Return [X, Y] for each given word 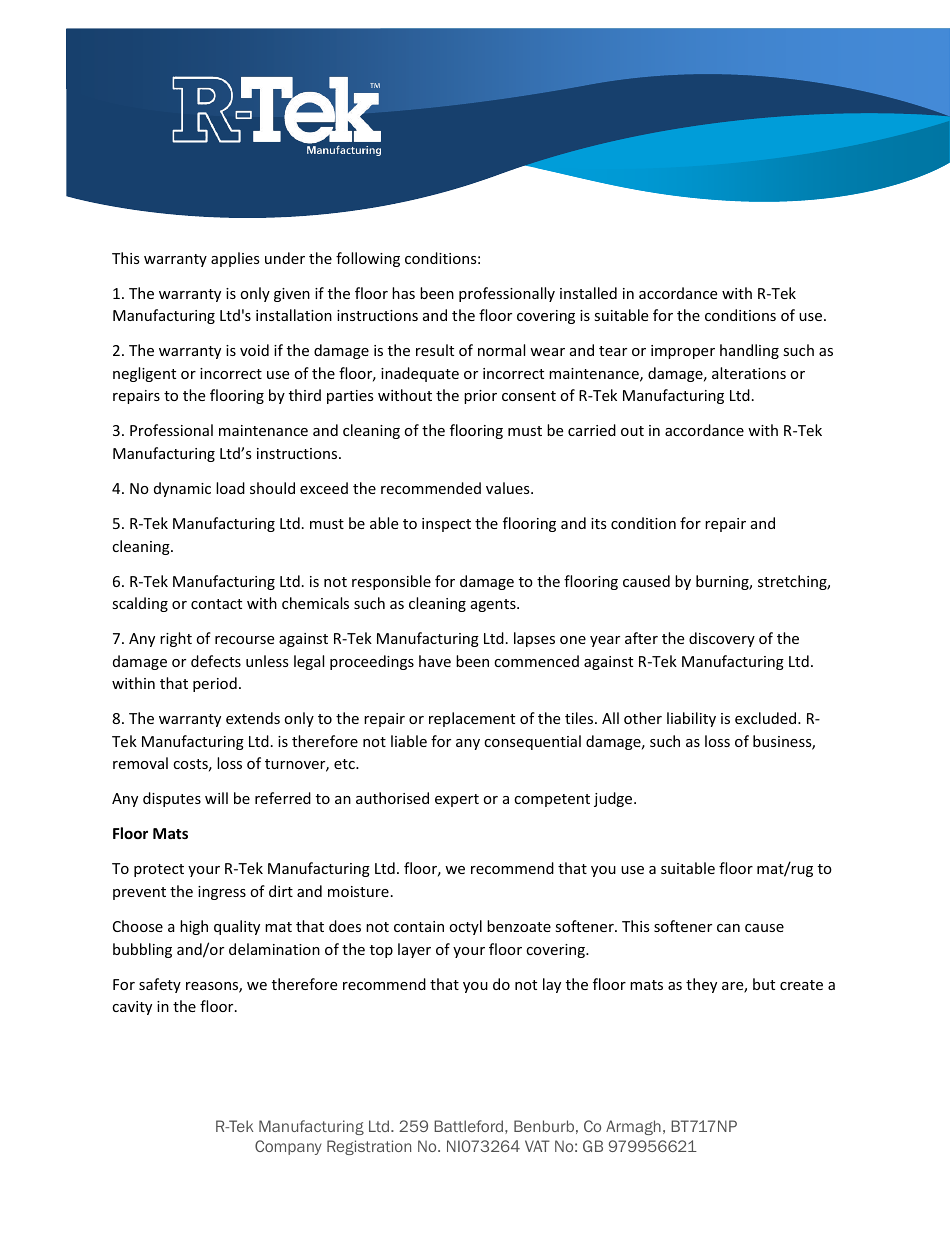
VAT [537, 1146]
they [701, 985]
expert [457, 800]
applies [235, 259]
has [403, 293]
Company [288, 1147]
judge [614, 799]
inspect [446, 525]
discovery [722, 639]
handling [749, 351]
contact [216, 604]
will [216, 798]
